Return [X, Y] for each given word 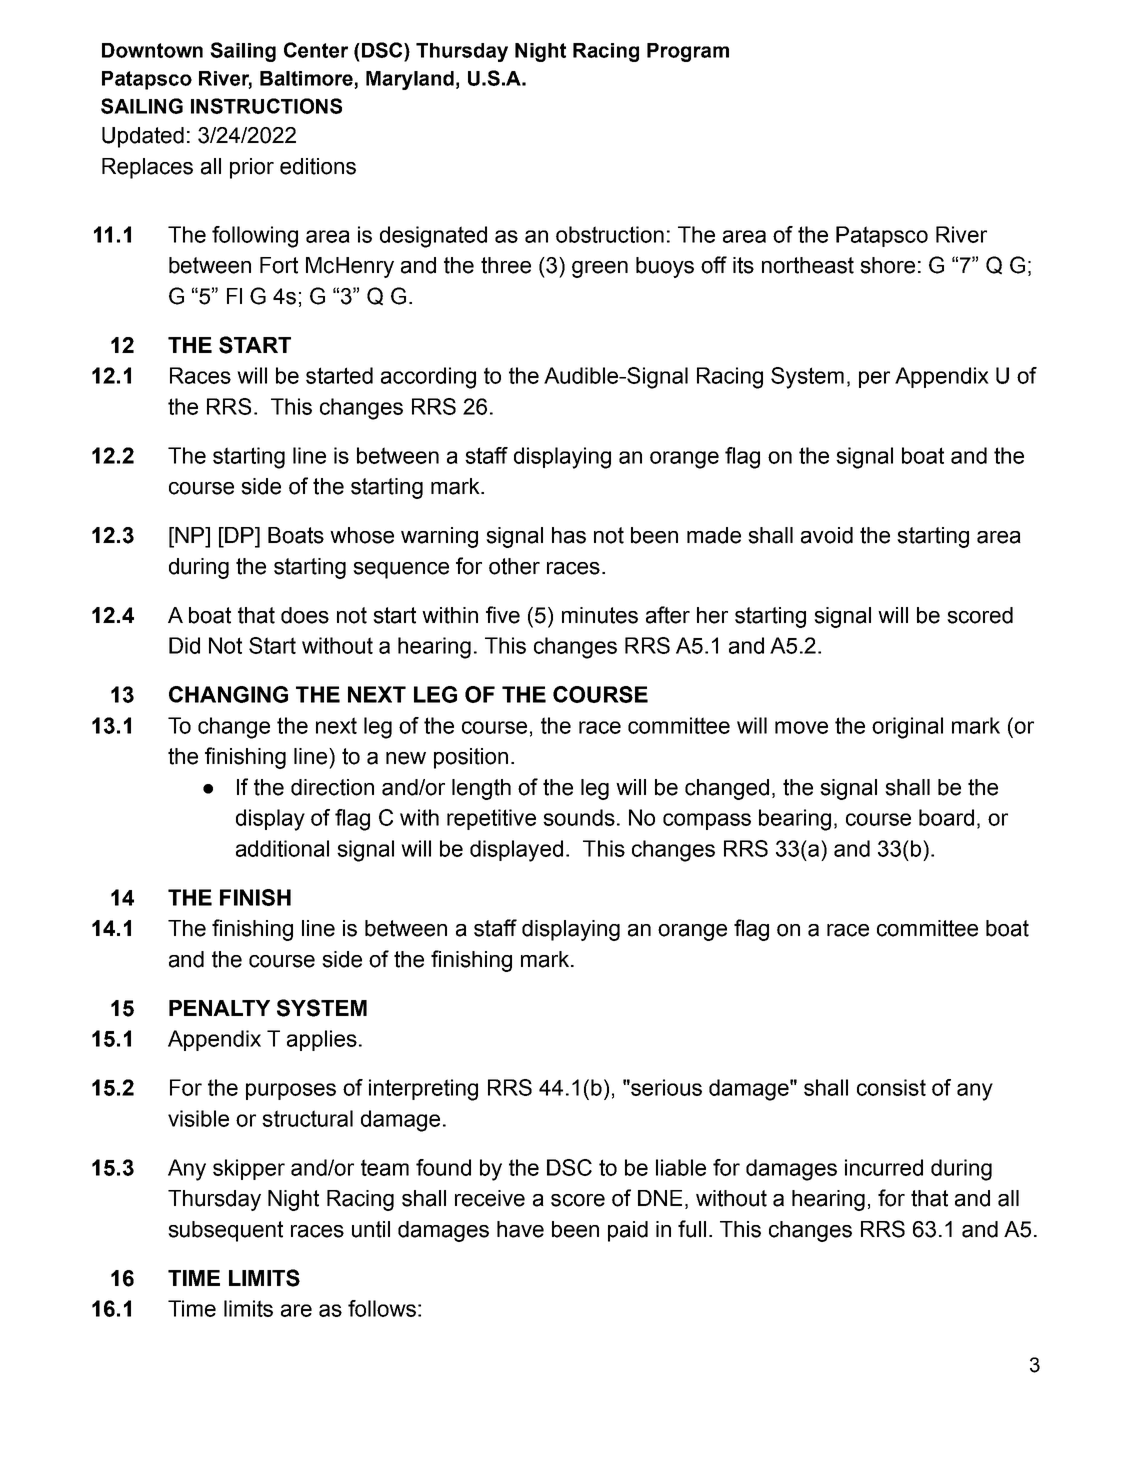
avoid [827, 535]
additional [282, 848]
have [520, 1229]
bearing [795, 820]
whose [362, 535]
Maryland [410, 80]
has [569, 535]
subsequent [225, 1231]
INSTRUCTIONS [266, 106]
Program [688, 52]
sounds [579, 817]
